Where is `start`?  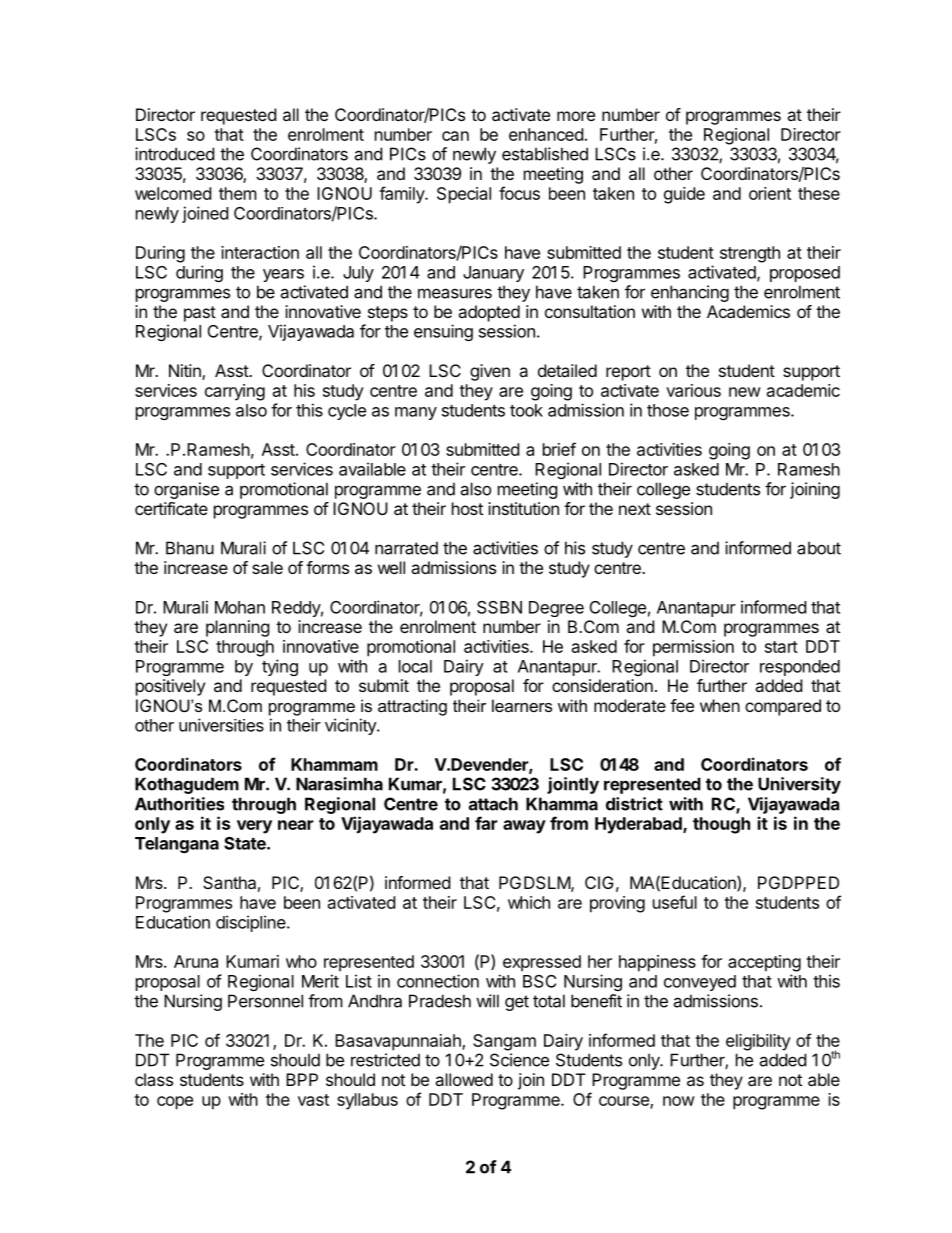 start is located at coordinates (781, 647).
